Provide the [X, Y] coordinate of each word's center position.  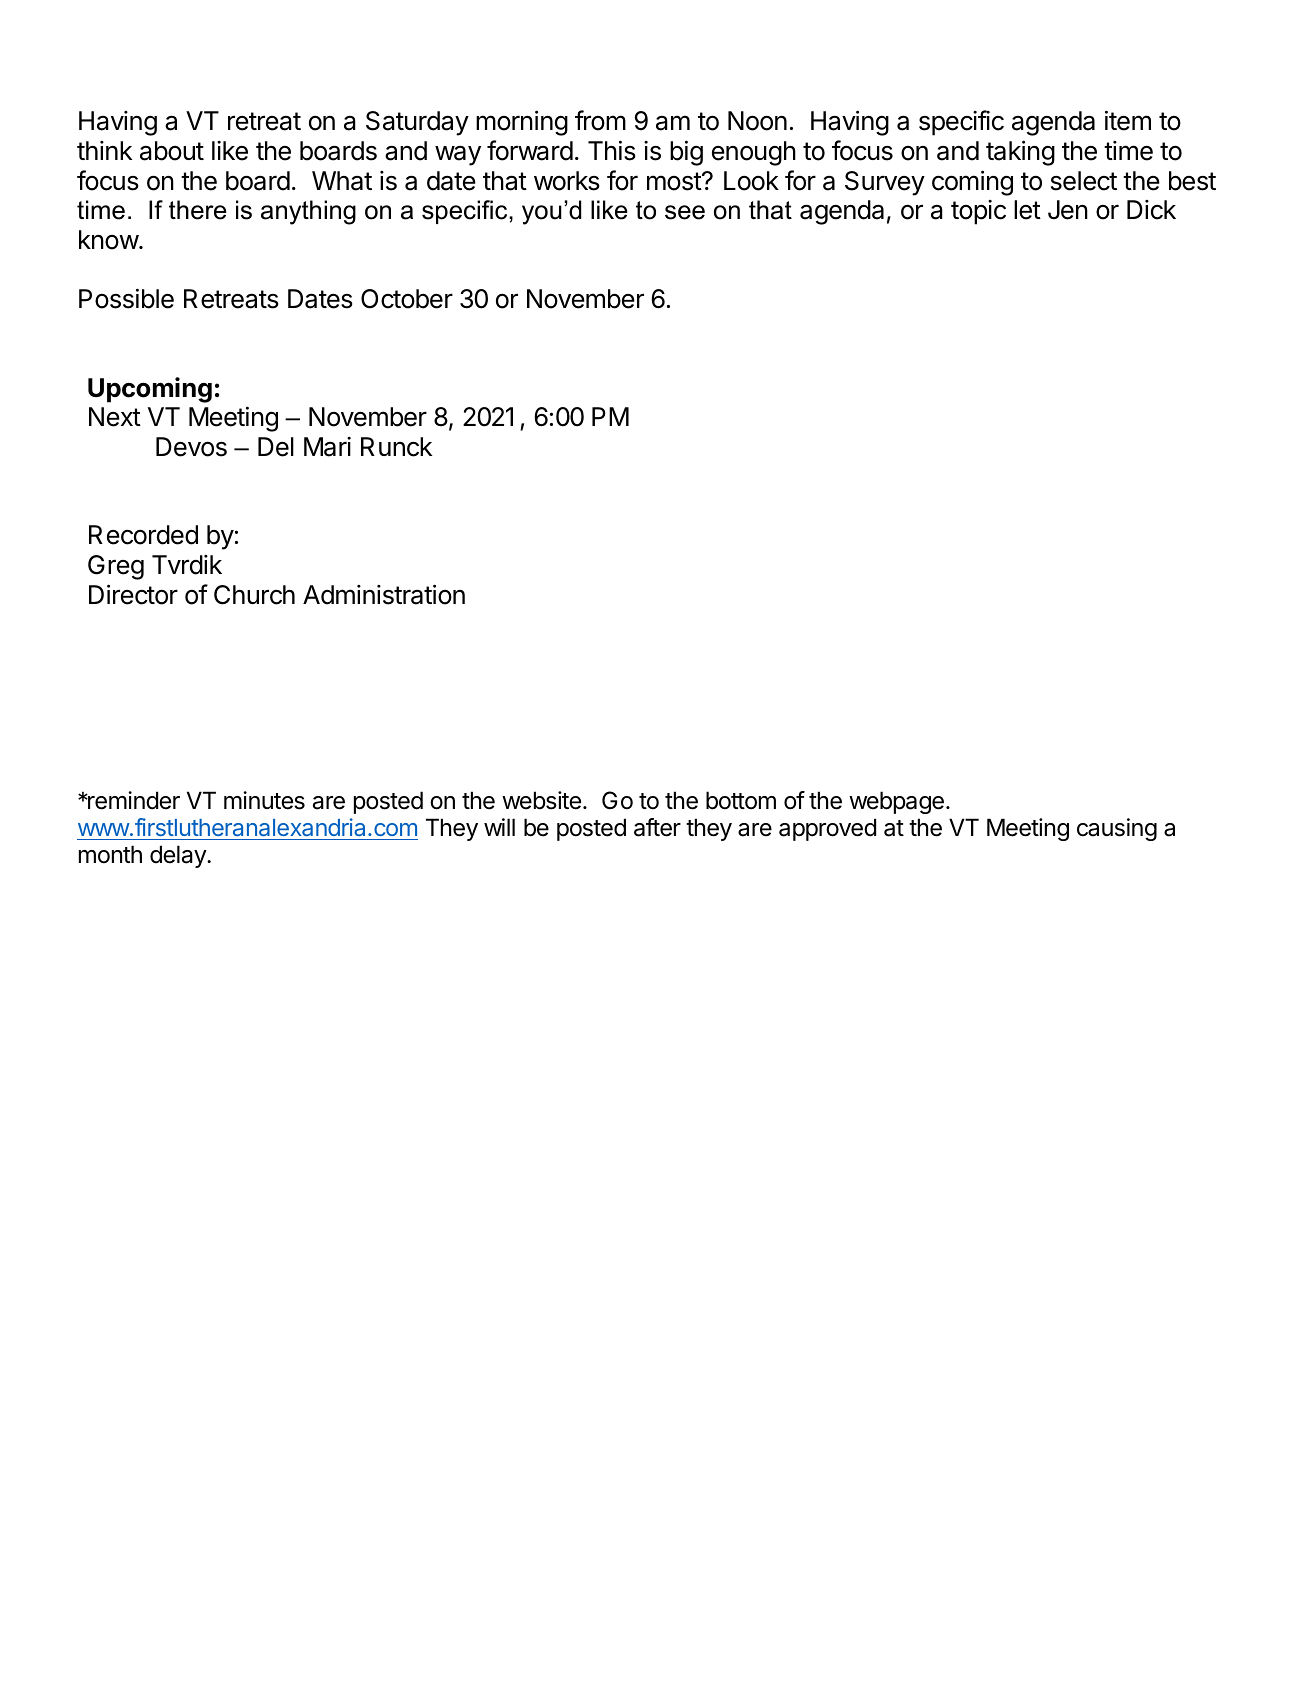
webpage [896, 802]
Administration [384, 594]
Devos [191, 447]
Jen [1068, 210]
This [612, 150]
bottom [741, 800]
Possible [126, 298]
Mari [327, 447]
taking [1020, 153]
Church [254, 595]
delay [179, 856]
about [172, 151]
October [407, 299]
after [657, 827]
